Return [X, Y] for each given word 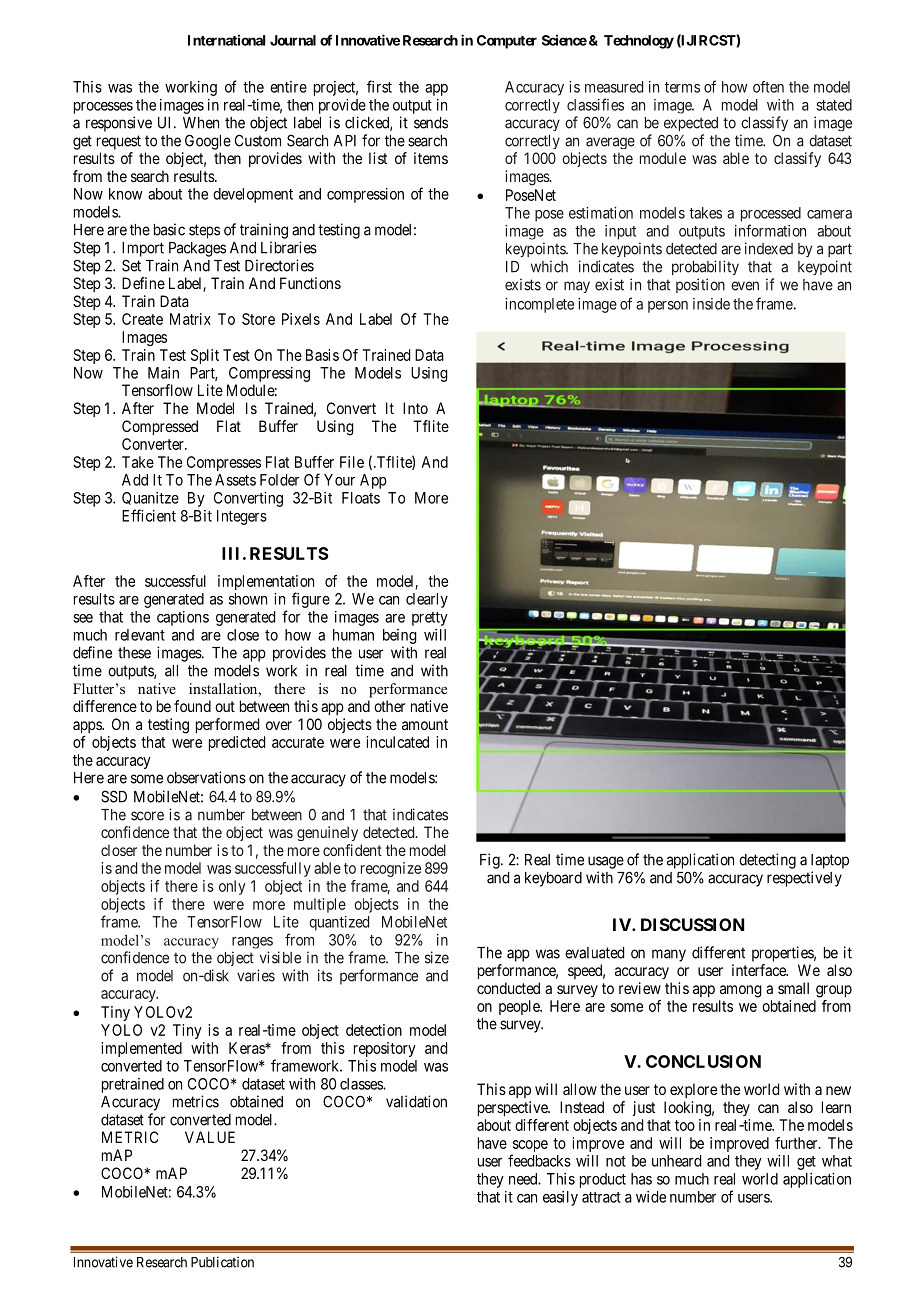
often [768, 87]
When [201, 123]
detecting [767, 861]
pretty [430, 619]
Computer [507, 42]
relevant [140, 635]
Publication [222, 1262]
